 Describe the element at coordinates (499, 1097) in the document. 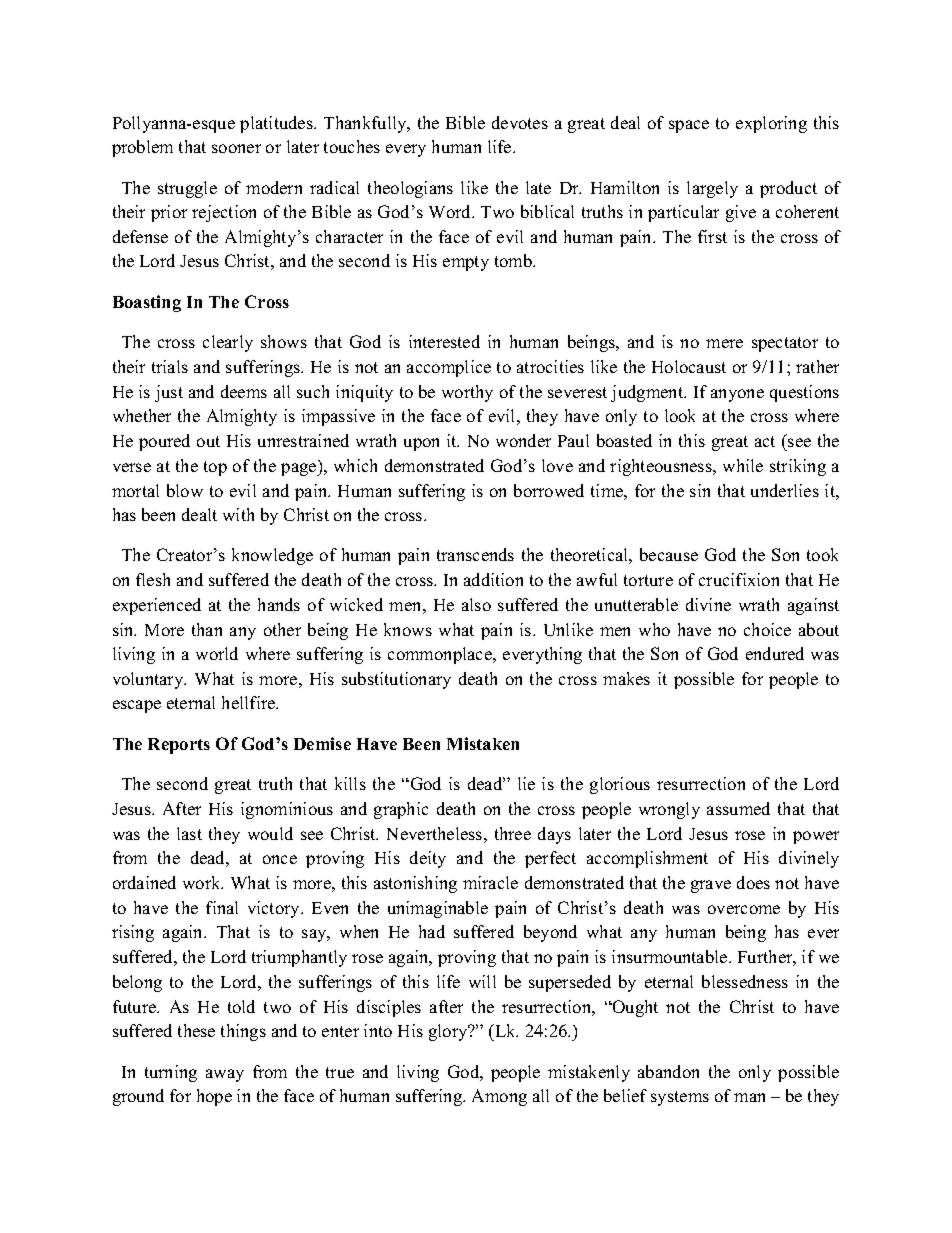

I see `Among` at that location.
